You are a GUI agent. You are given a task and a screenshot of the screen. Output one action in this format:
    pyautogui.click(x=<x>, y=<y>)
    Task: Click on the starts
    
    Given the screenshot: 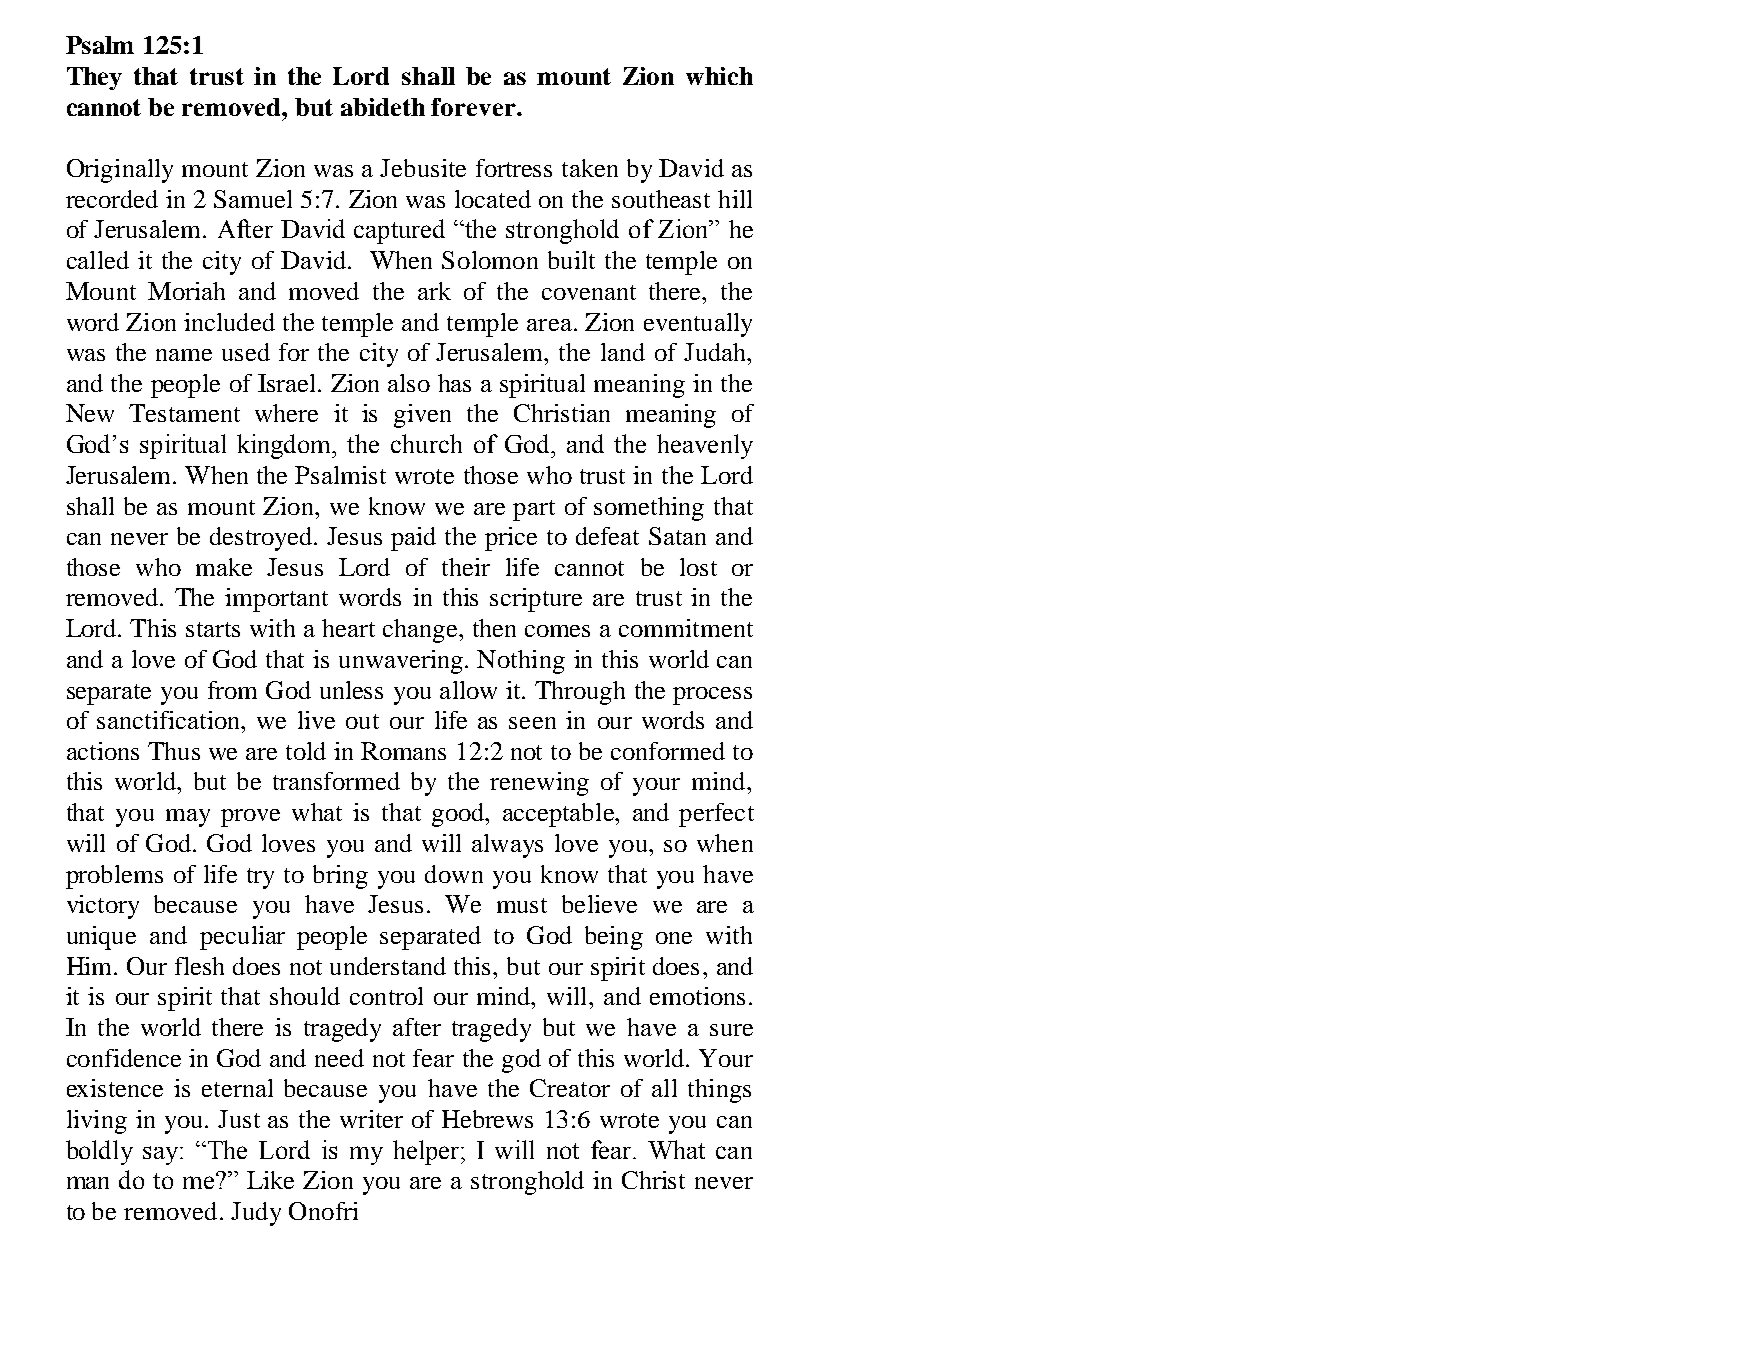 What is the action you would take?
    pyautogui.click(x=213, y=629)
